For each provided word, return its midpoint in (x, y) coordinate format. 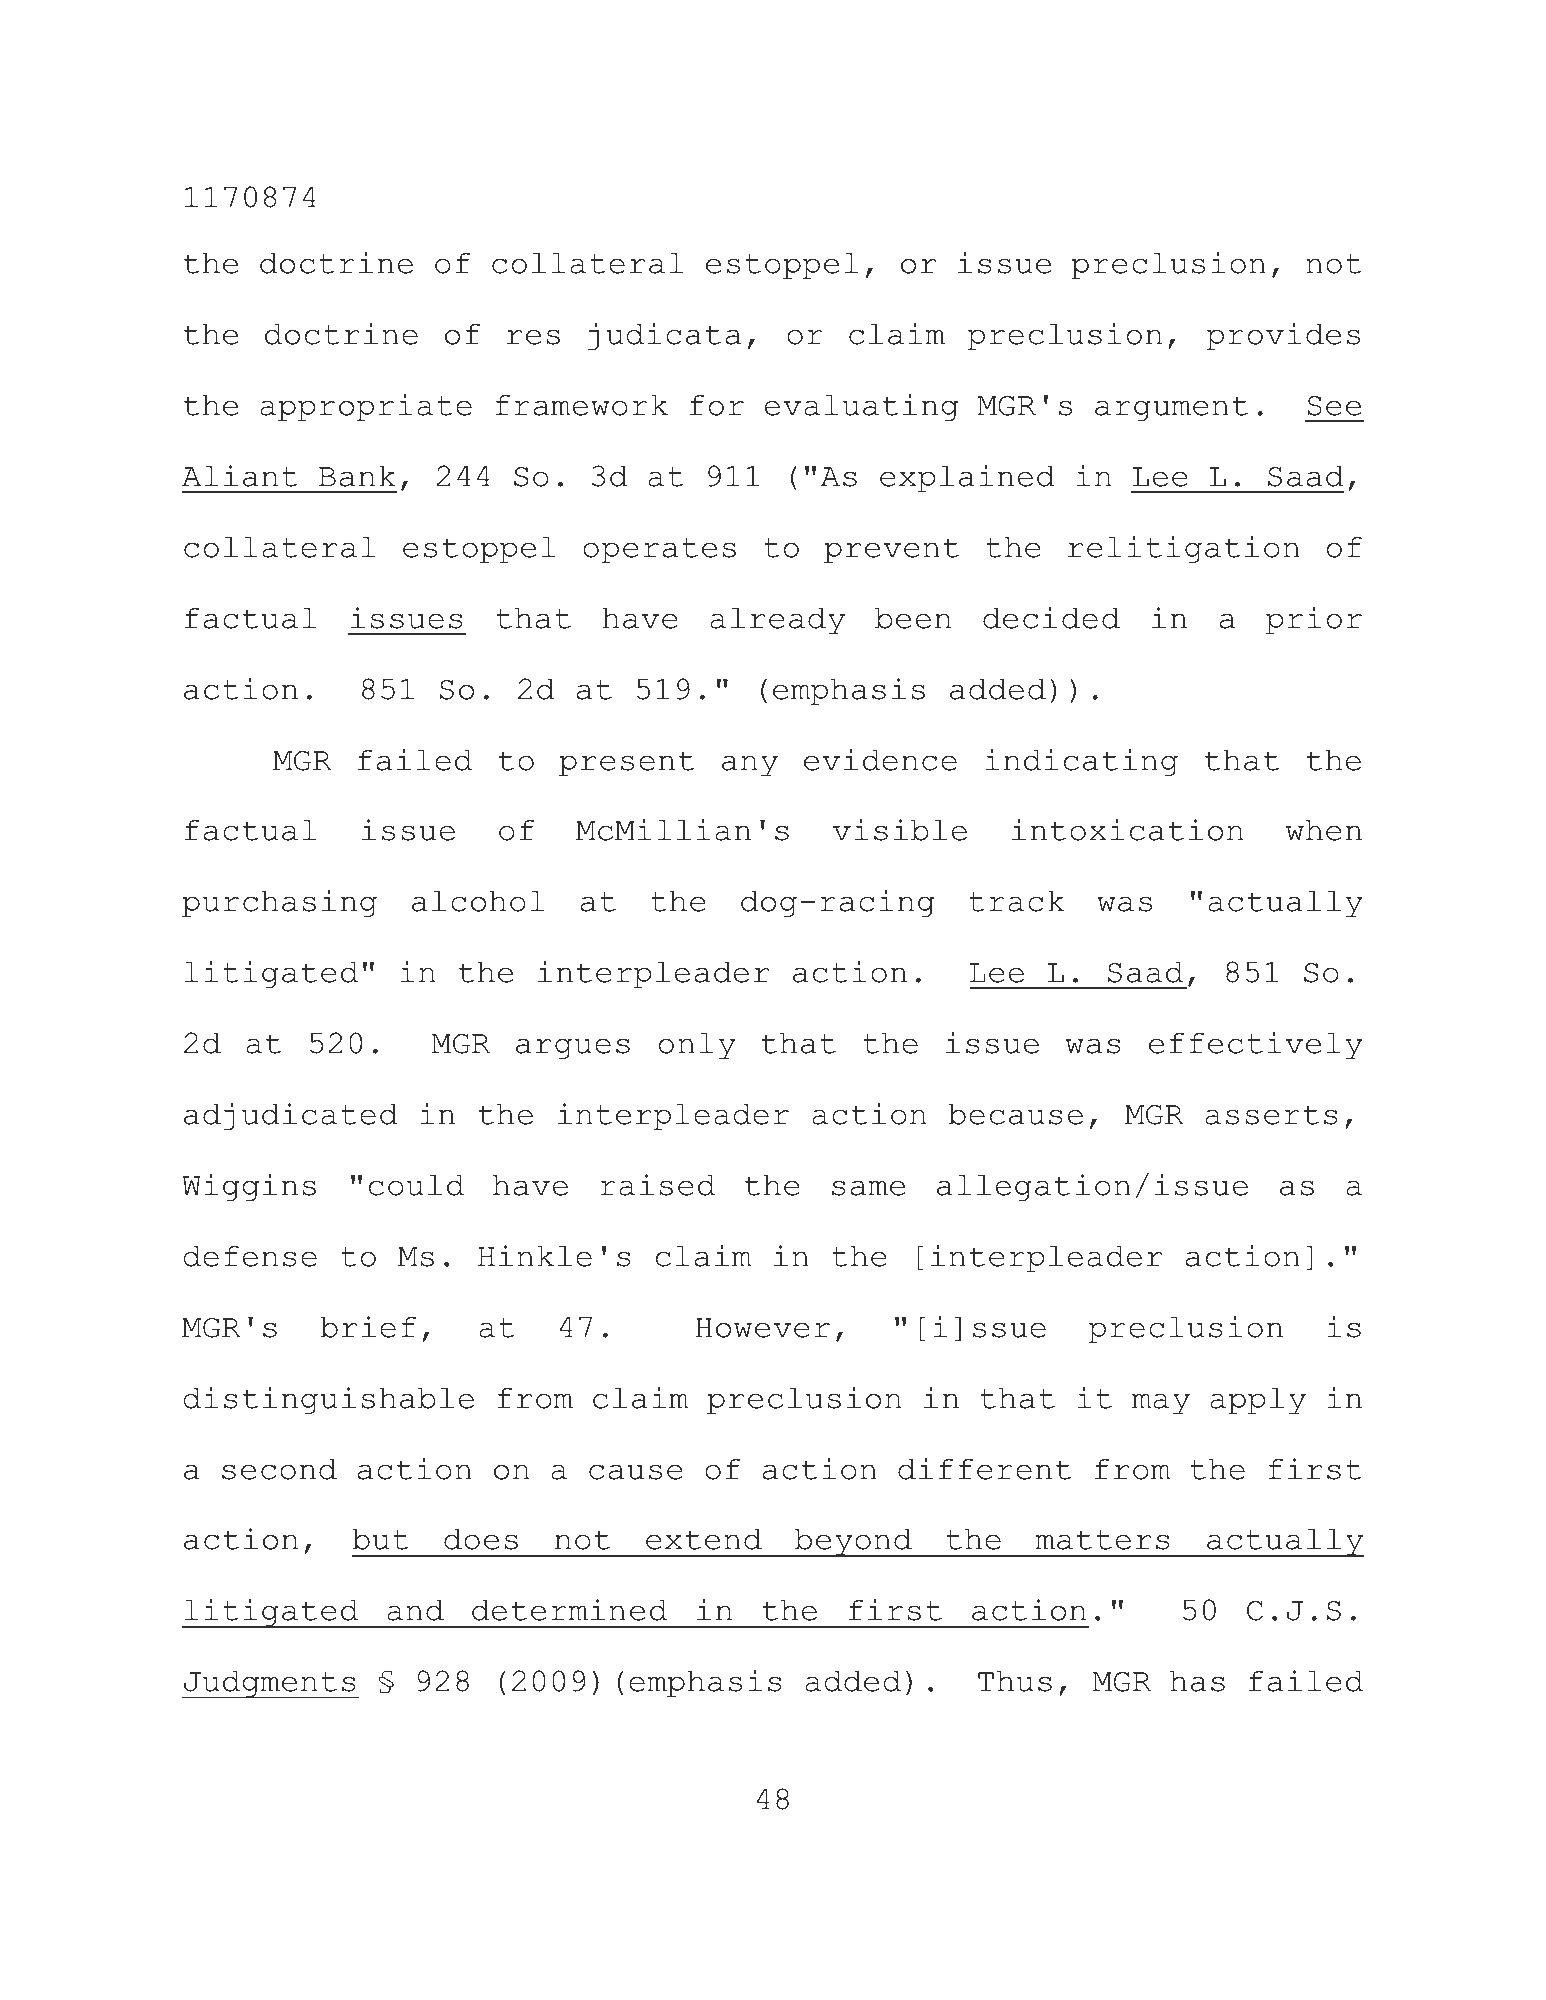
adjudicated (291, 1116)
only (697, 1046)
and (415, 1610)
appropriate (366, 407)
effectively (1255, 1045)
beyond (853, 1543)
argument (1171, 408)
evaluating (861, 407)
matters (1102, 1540)
